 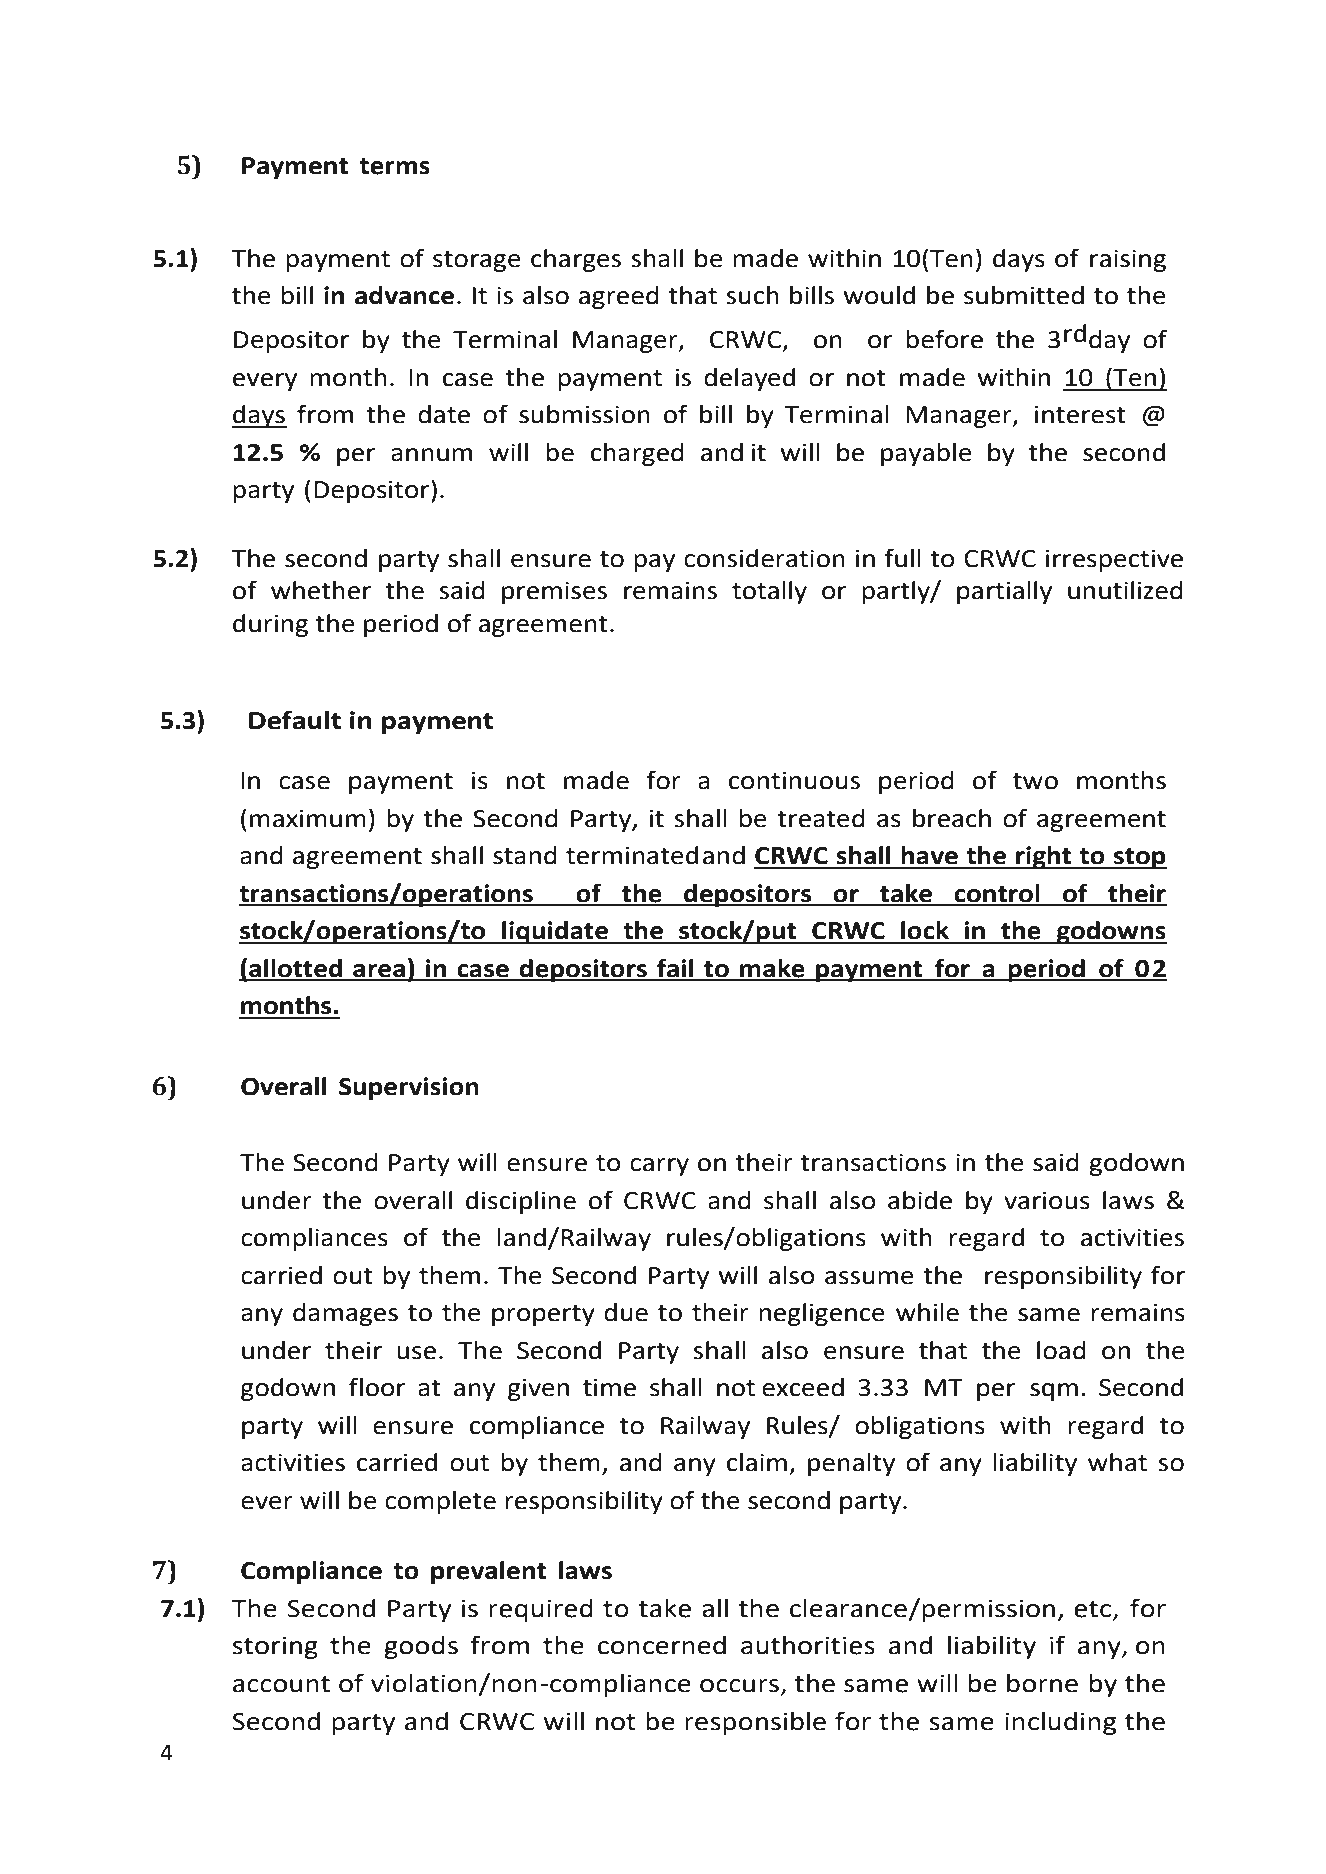 What do you see at coordinates (308, 819) in the screenshot?
I see `maximum` at bounding box center [308, 819].
